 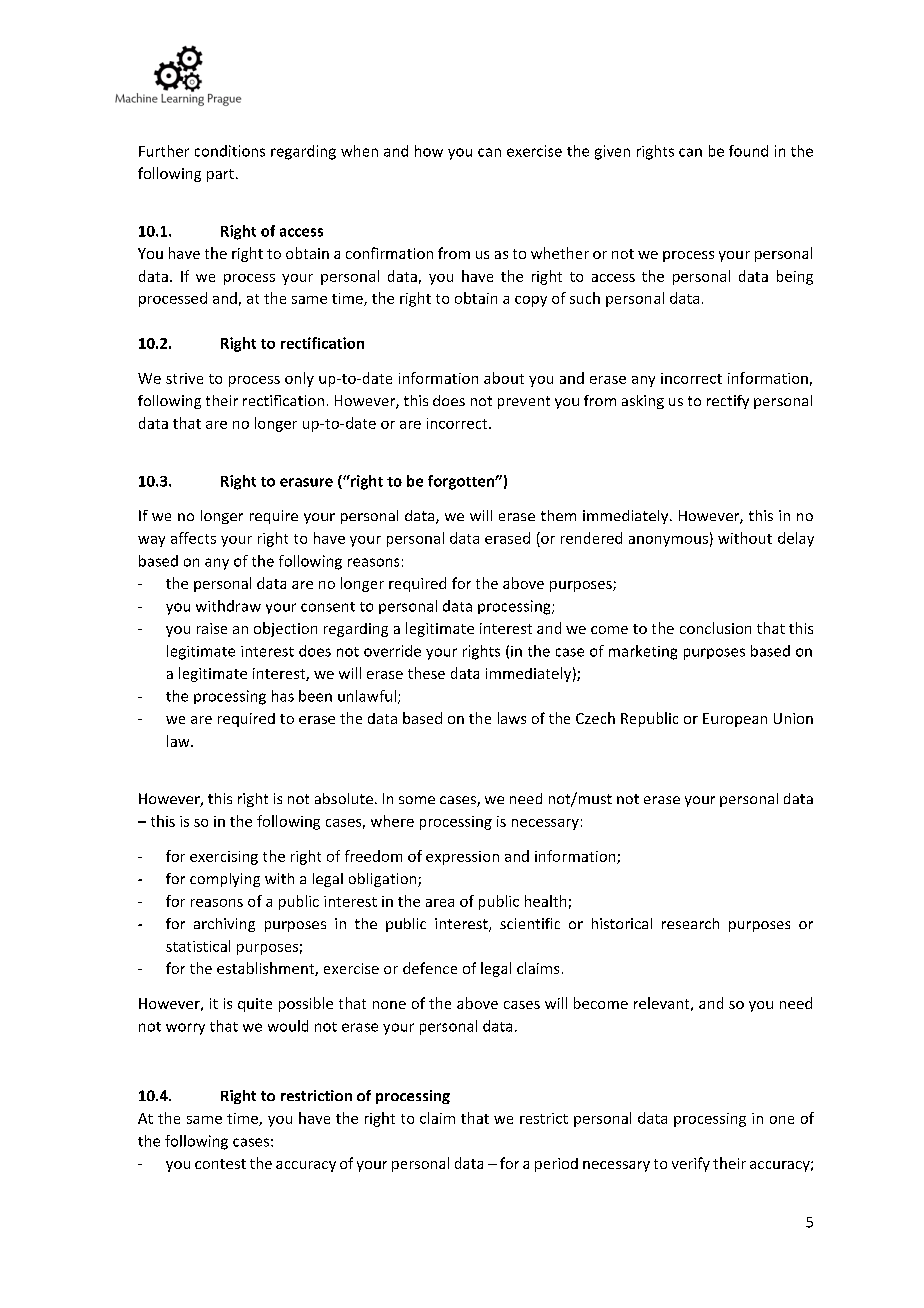 What do you see at coordinates (220, 175) in the image?
I see `part` at bounding box center [220, 175].
